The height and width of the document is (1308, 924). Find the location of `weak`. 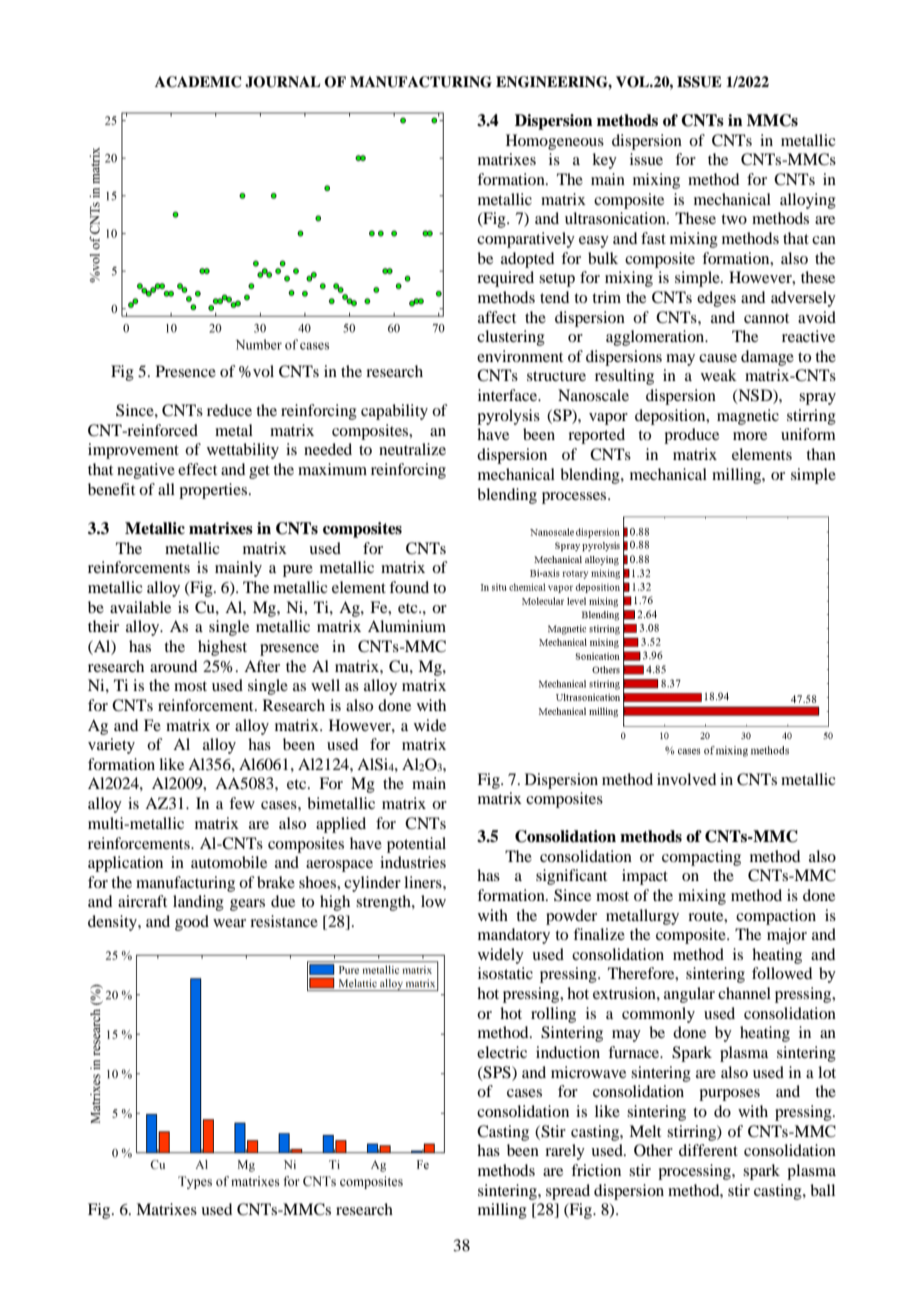

weak is located at coordinates (719, 375).
